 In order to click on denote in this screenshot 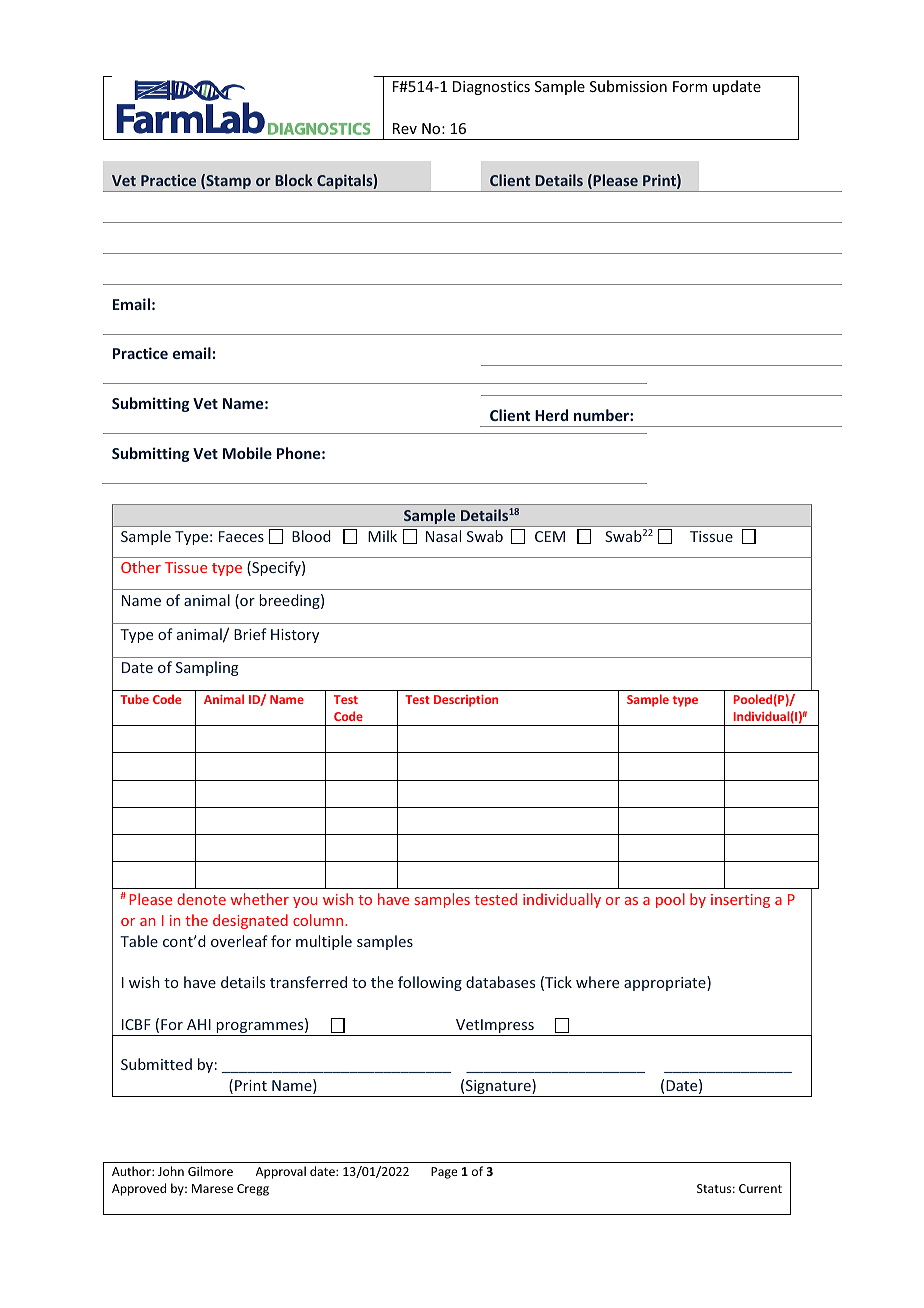, I will do `click(201, 899)`.
